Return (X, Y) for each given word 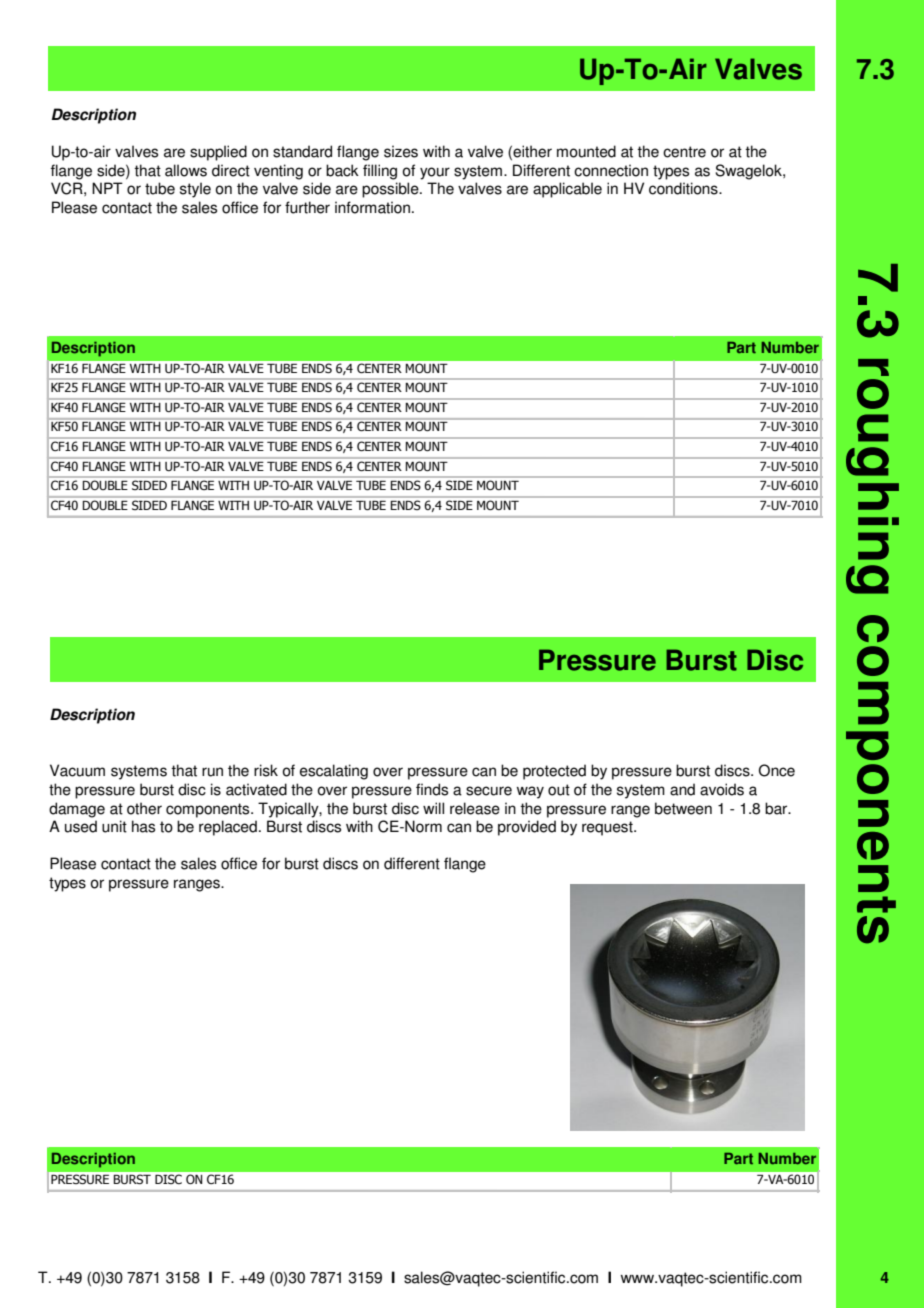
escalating (334, 772)
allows (186, 170)
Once (777, 770)
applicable (567, 190)
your (435, 173)
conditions (684, 188)
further (307, 207)
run (212, 772)
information (372, 207)
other (144, 808)
